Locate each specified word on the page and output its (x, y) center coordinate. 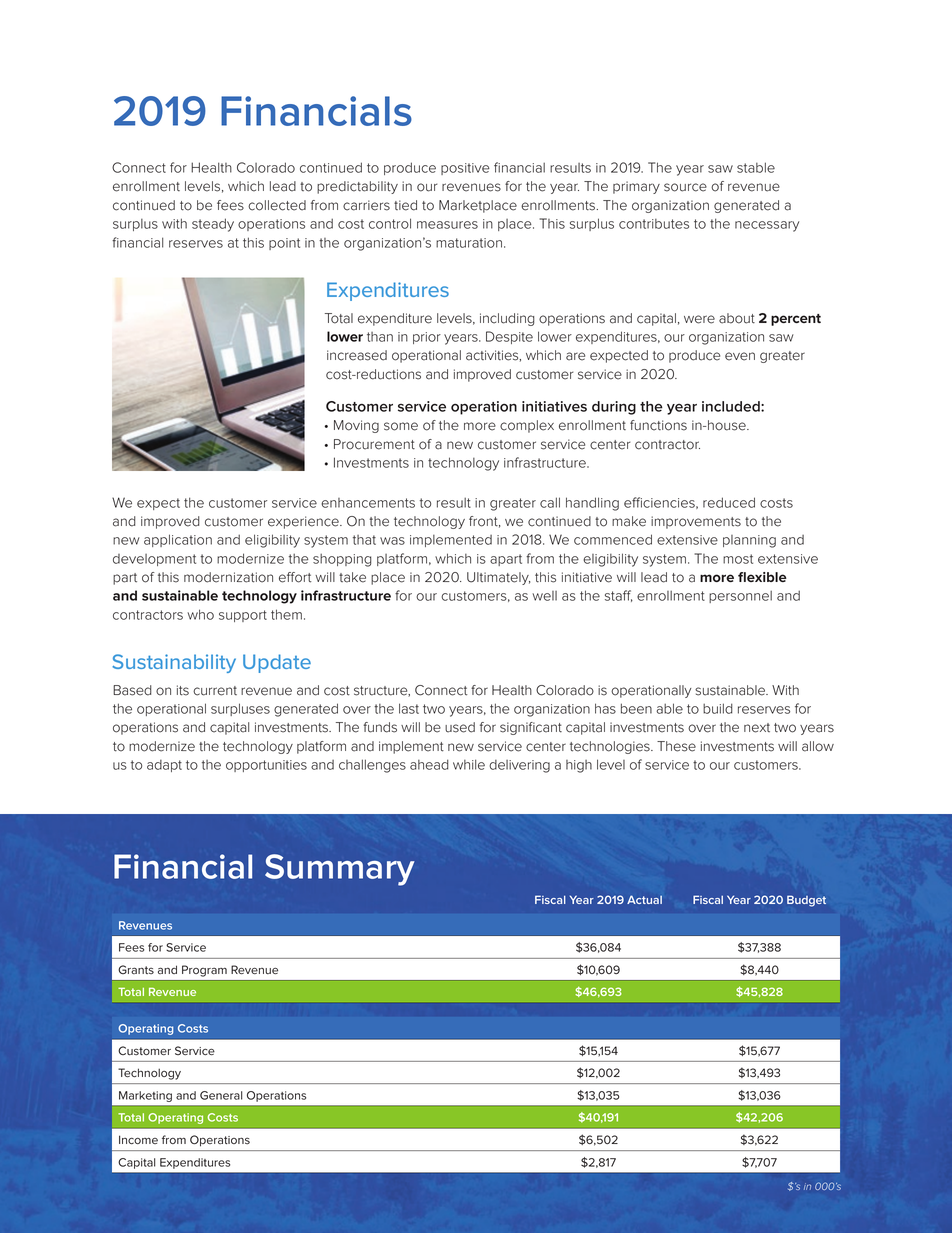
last (409, 708)
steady (213, 225)
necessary (767, 226)
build (718, 708)
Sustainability (174, 663)
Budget (806, 901)
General (221, 1095)
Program (204, 971)
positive (465, 169)
